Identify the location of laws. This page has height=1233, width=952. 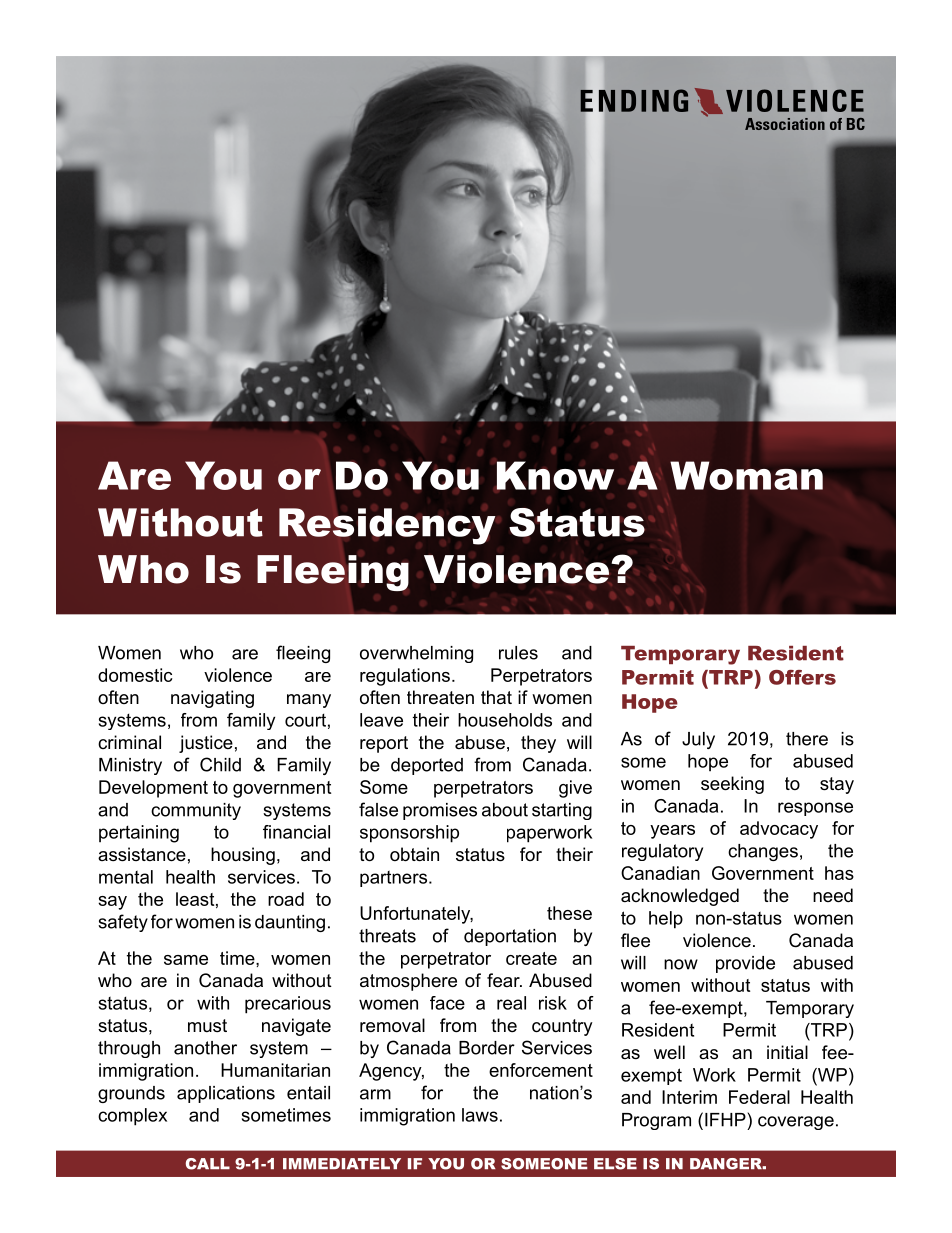
(480, 1115).
